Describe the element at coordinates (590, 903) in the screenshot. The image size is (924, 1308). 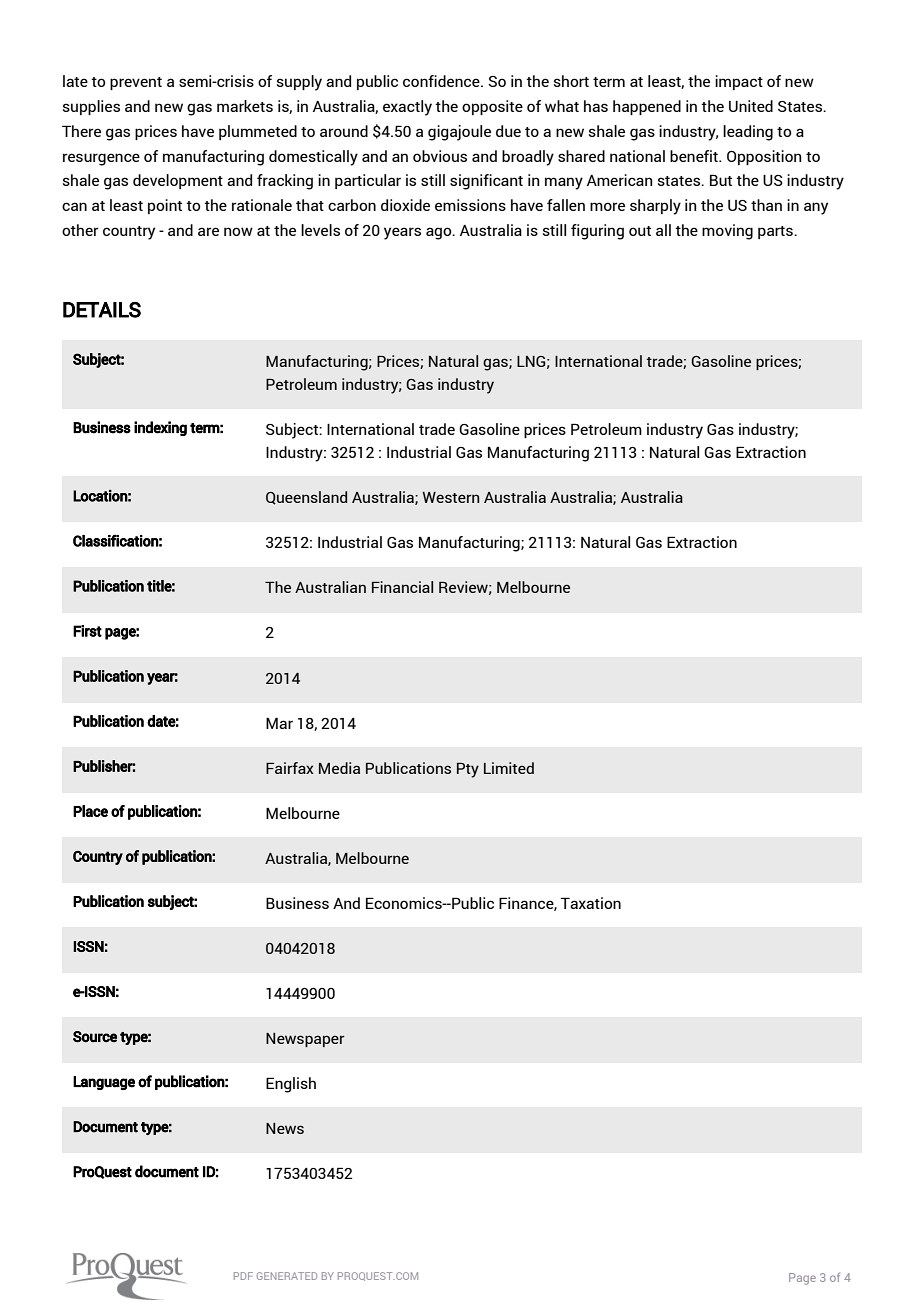
I see `Taxation` at that location.
